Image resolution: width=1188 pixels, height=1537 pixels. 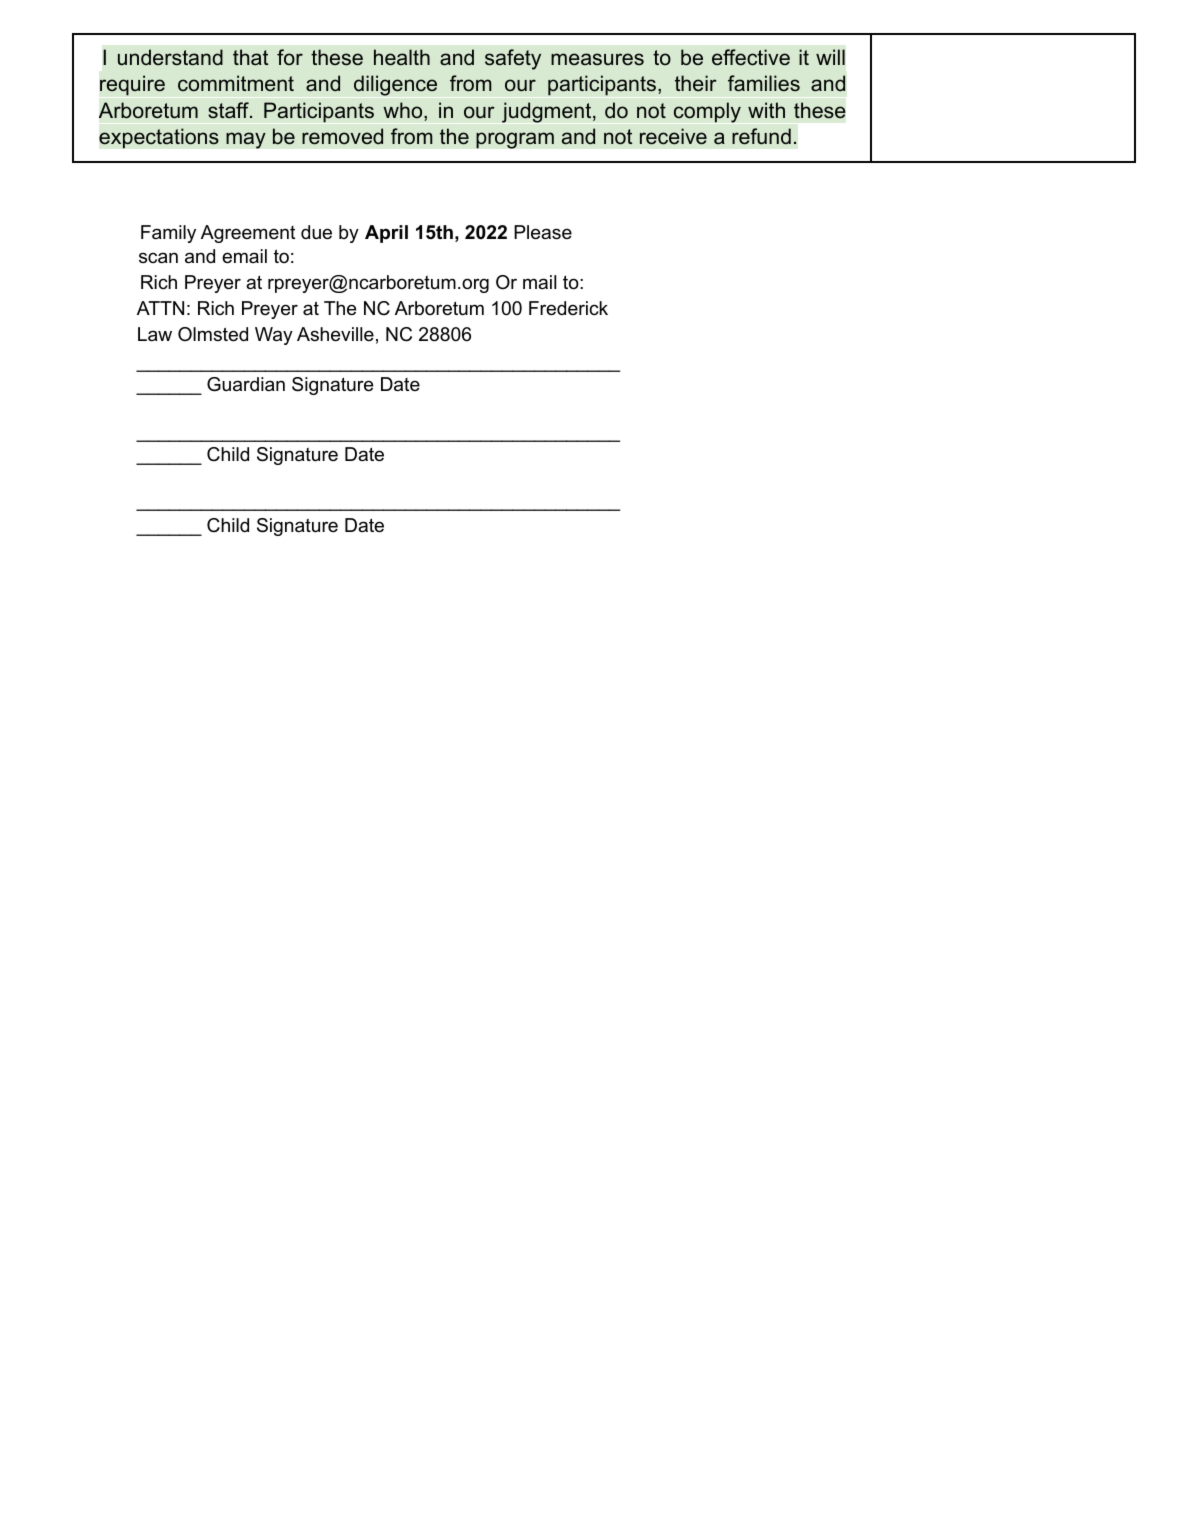 I want to click on Please, so click(x=543, y=232).
